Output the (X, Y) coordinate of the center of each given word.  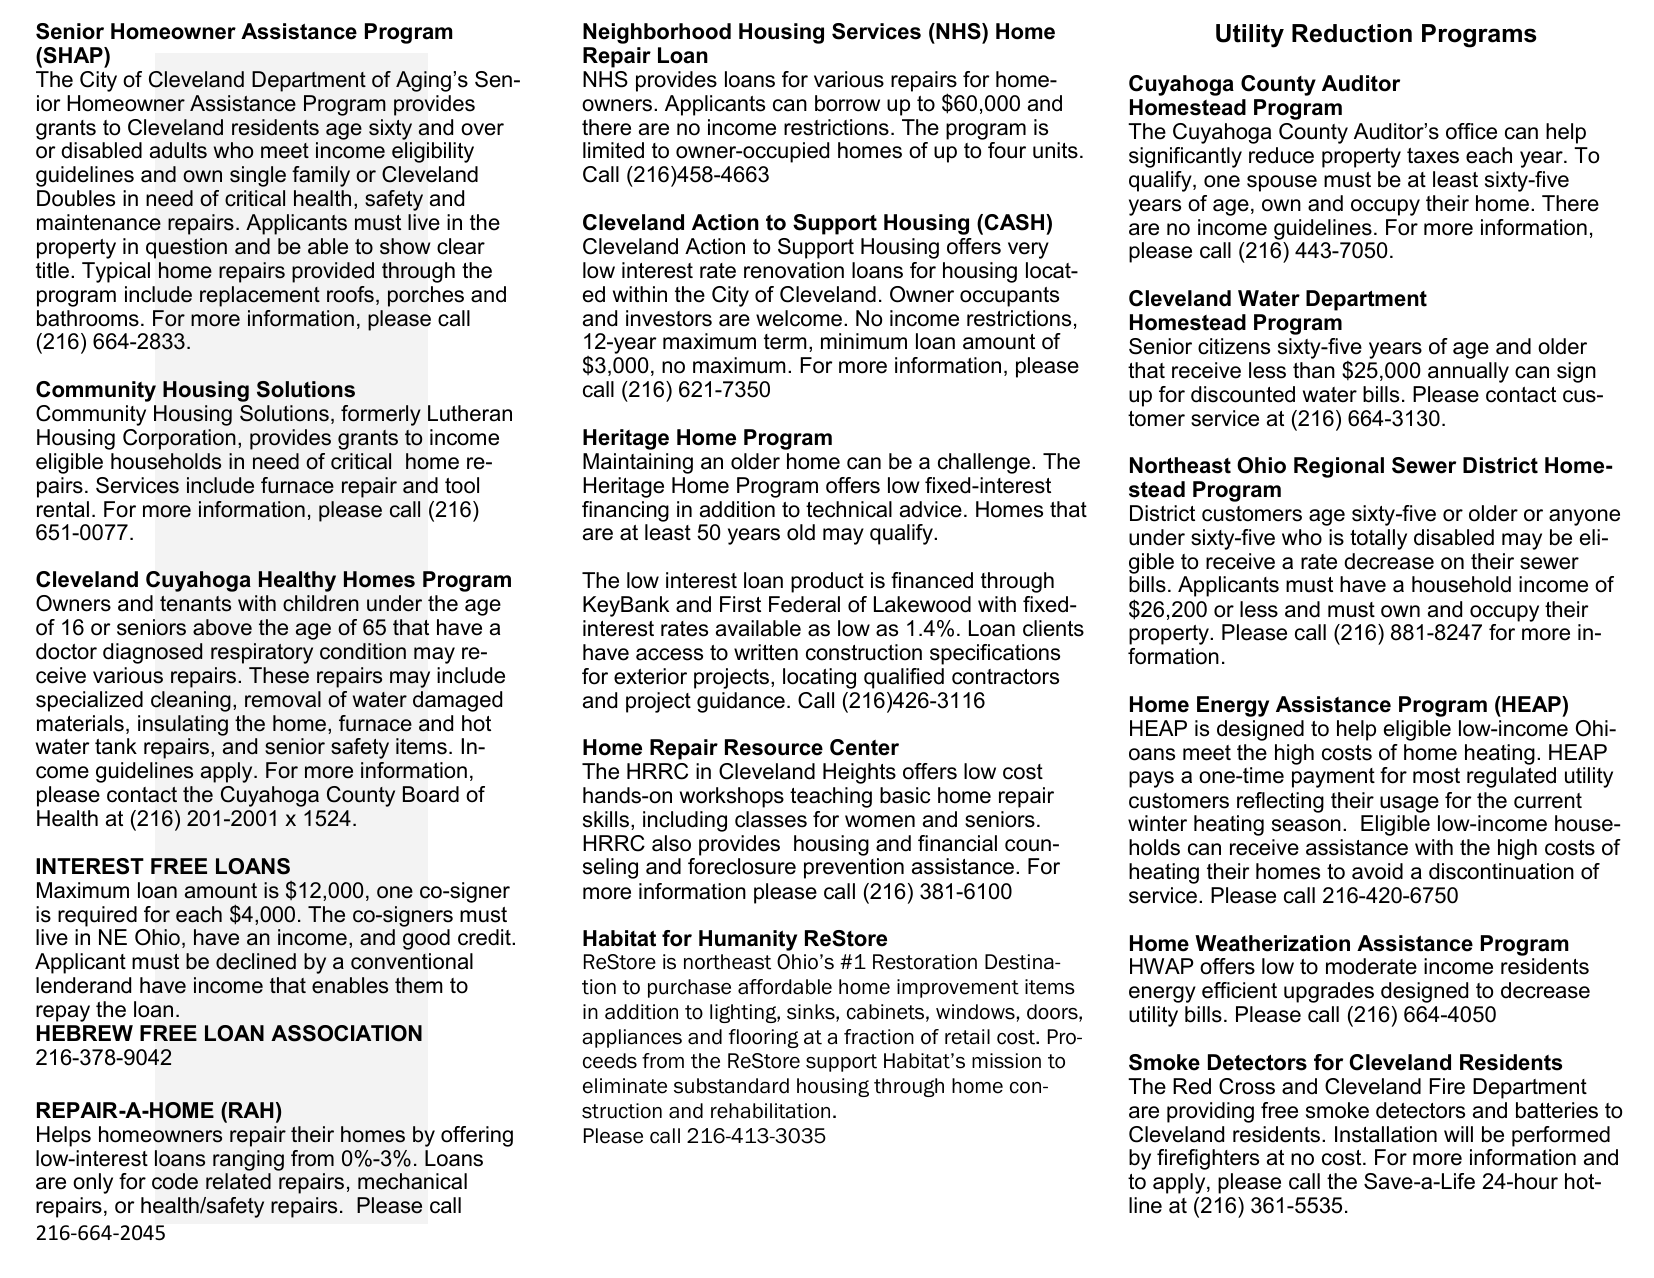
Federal (804, 604)
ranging (248, 1160)
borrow (847, 103)
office (1471, 131)
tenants (195, 604)
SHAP (73, 55)
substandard (731, 1086)
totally (1378, 539)
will (1458, 1134)
